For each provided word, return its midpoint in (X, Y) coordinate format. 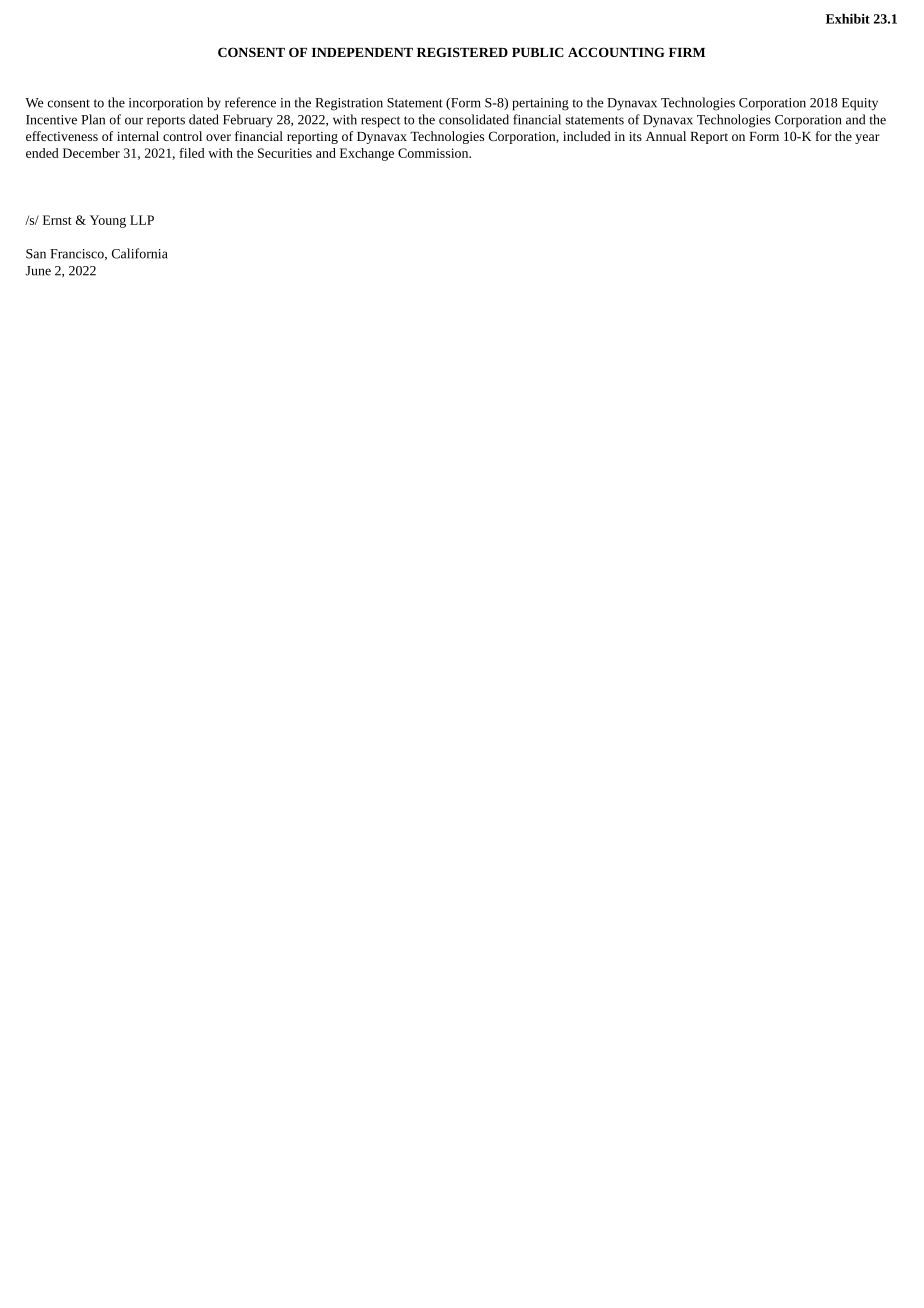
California (140, 253)
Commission (434, 153)
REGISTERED (462, 52)
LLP (142, 220)
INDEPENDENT (362, 52)
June (38, 271)
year (867, 139)
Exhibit (848, 18)
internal (138, 136)
